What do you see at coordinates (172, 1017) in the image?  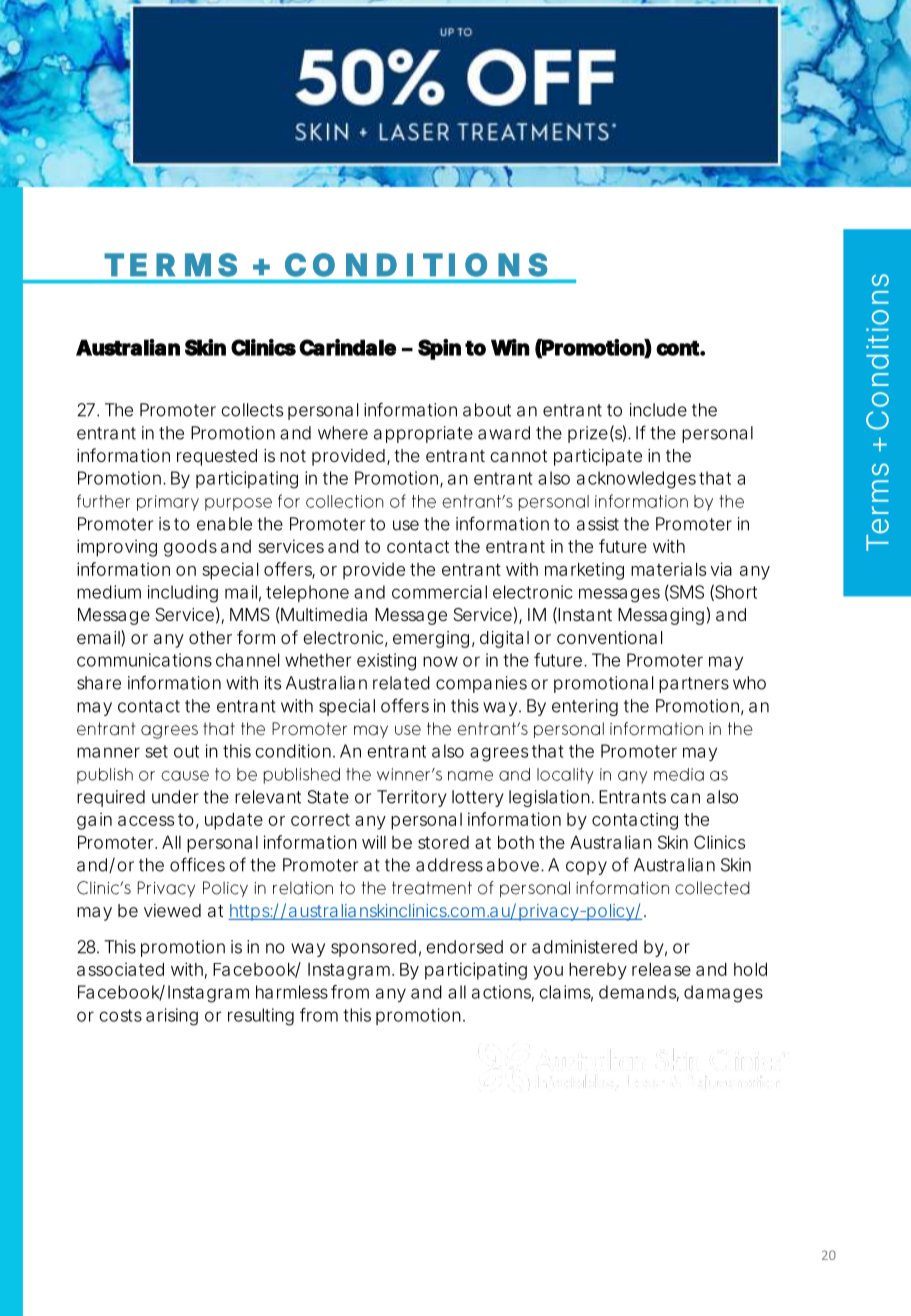 I see `arising` at bounding box center [172, 1017].
